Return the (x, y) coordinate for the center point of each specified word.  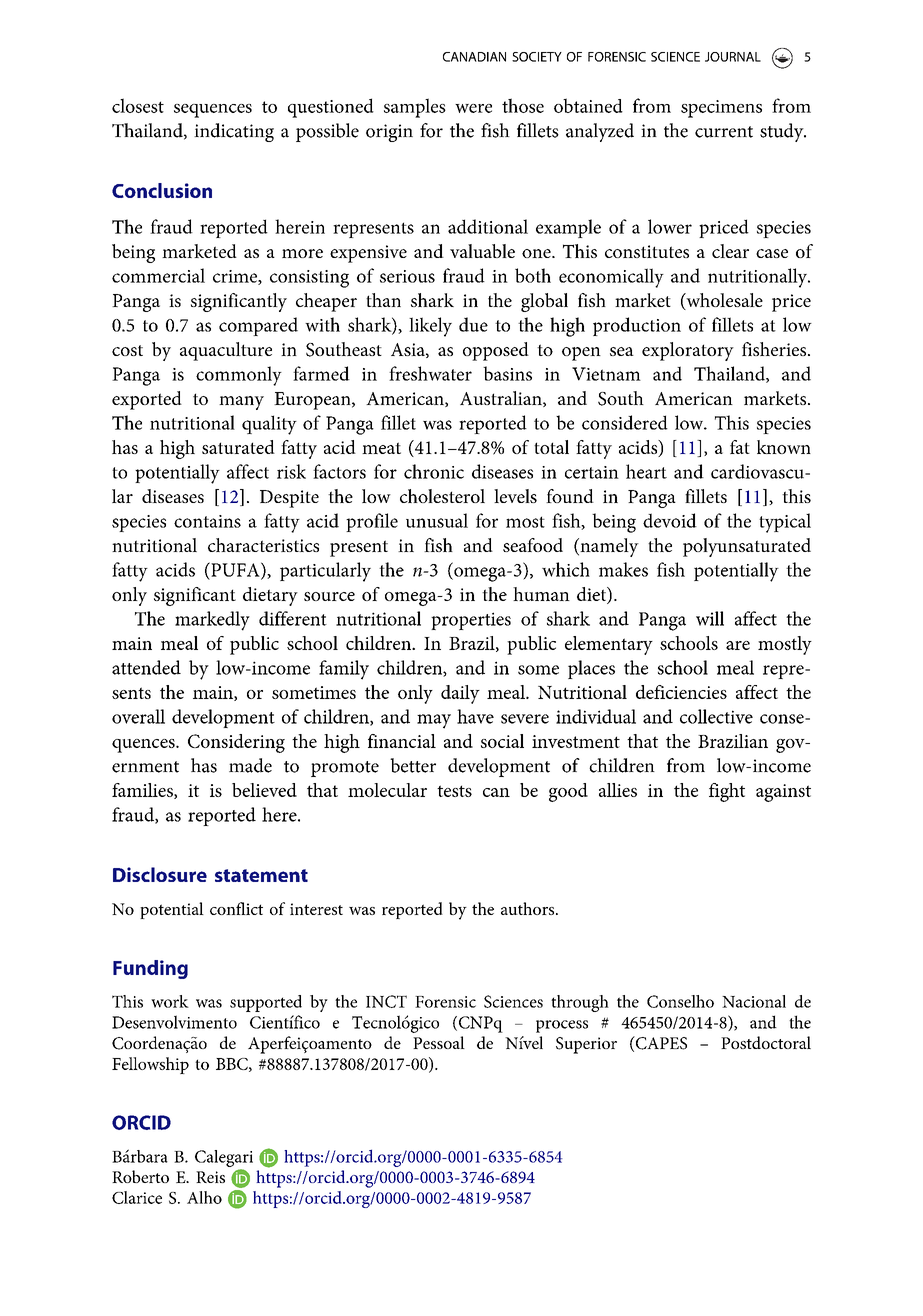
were (473, 108)
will (710, 618)
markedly (212, 621)
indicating (234, 132)
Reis (210, 1177)
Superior (586, 1045)
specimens (721, 109)
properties (471, 621)
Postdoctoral (766, 1042)
